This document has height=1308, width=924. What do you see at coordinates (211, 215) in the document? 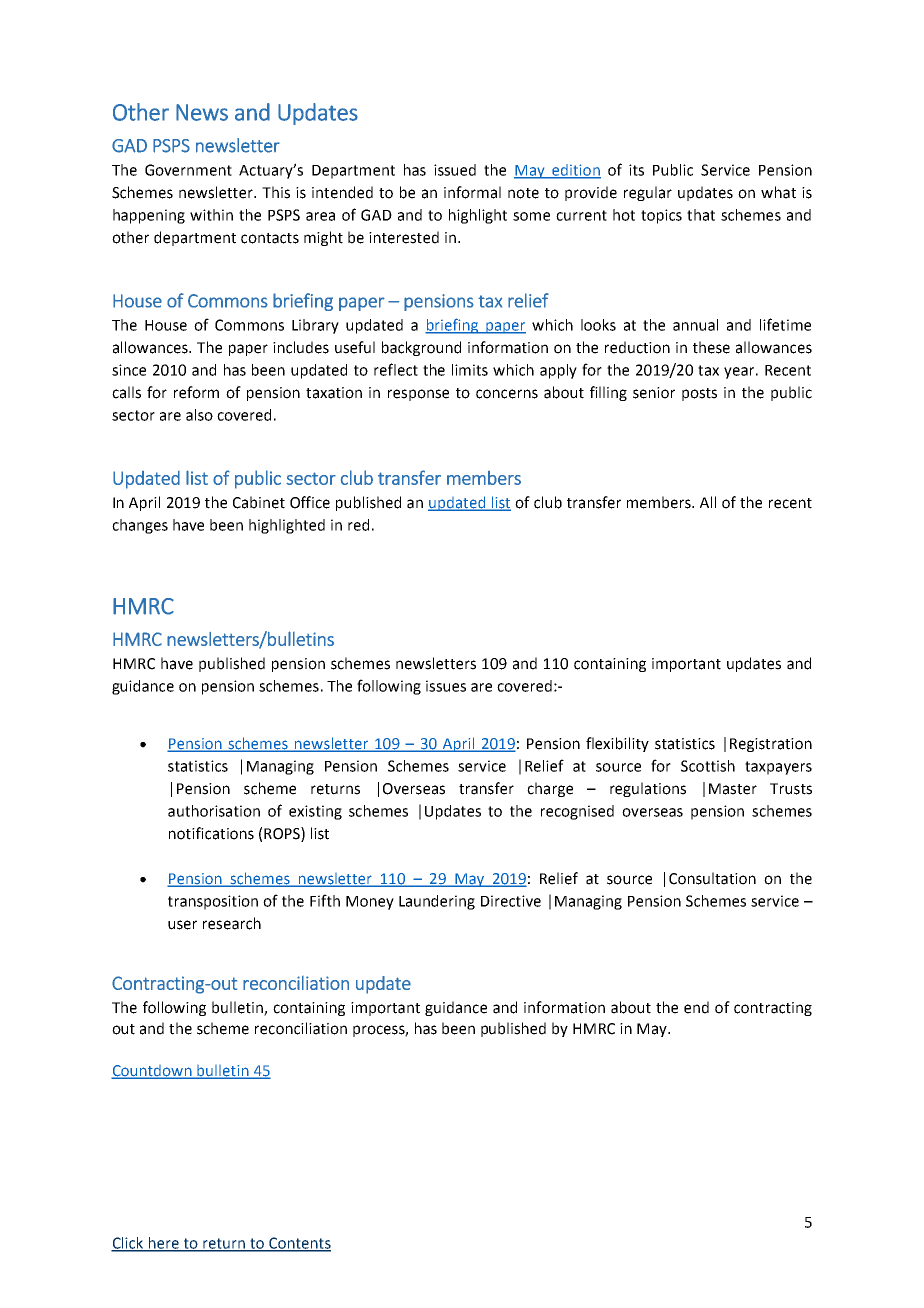
I see `within` at bounding box center [211, 215].
